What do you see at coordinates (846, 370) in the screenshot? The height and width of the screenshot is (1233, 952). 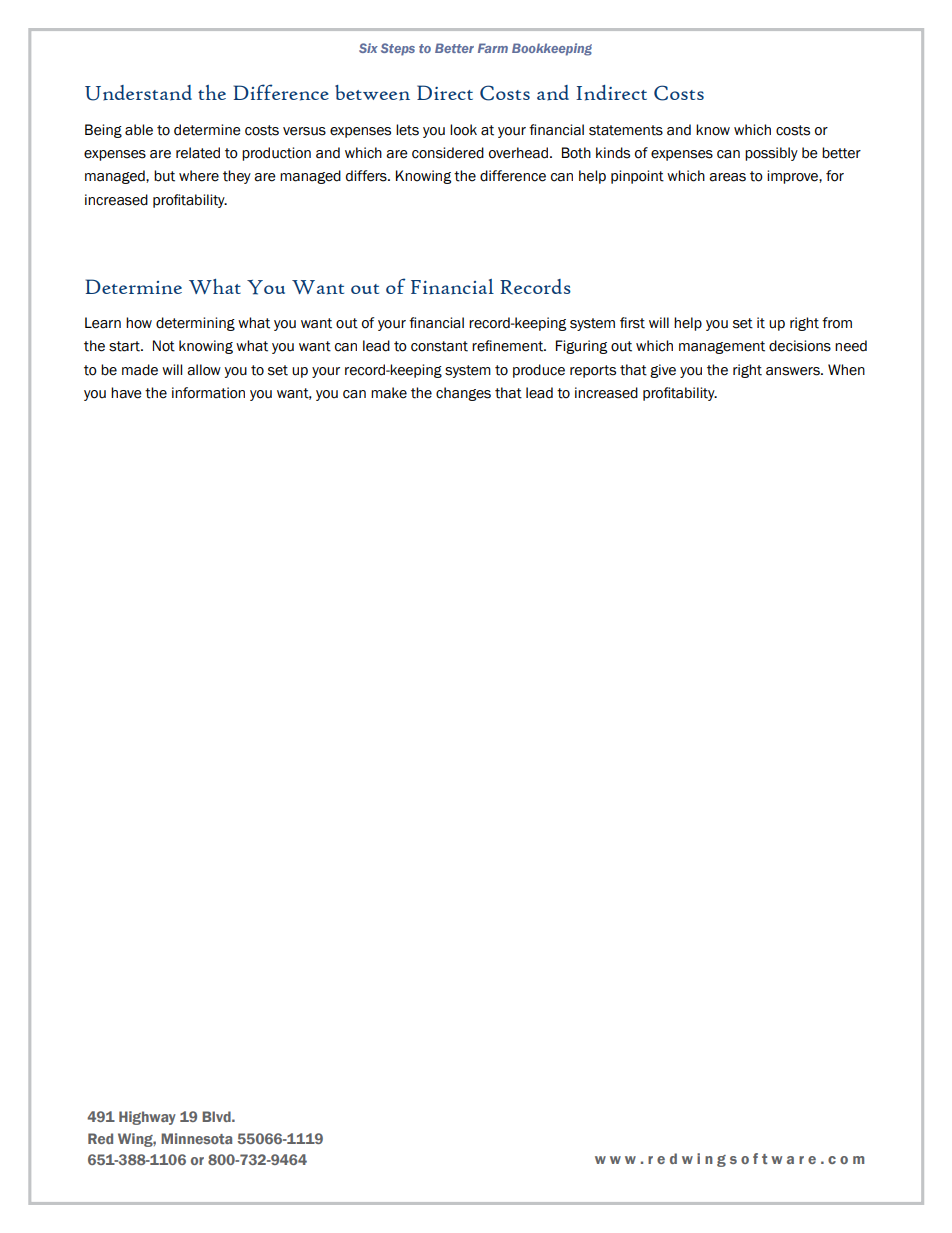 I see `When` at bounding box center [846, 370].
